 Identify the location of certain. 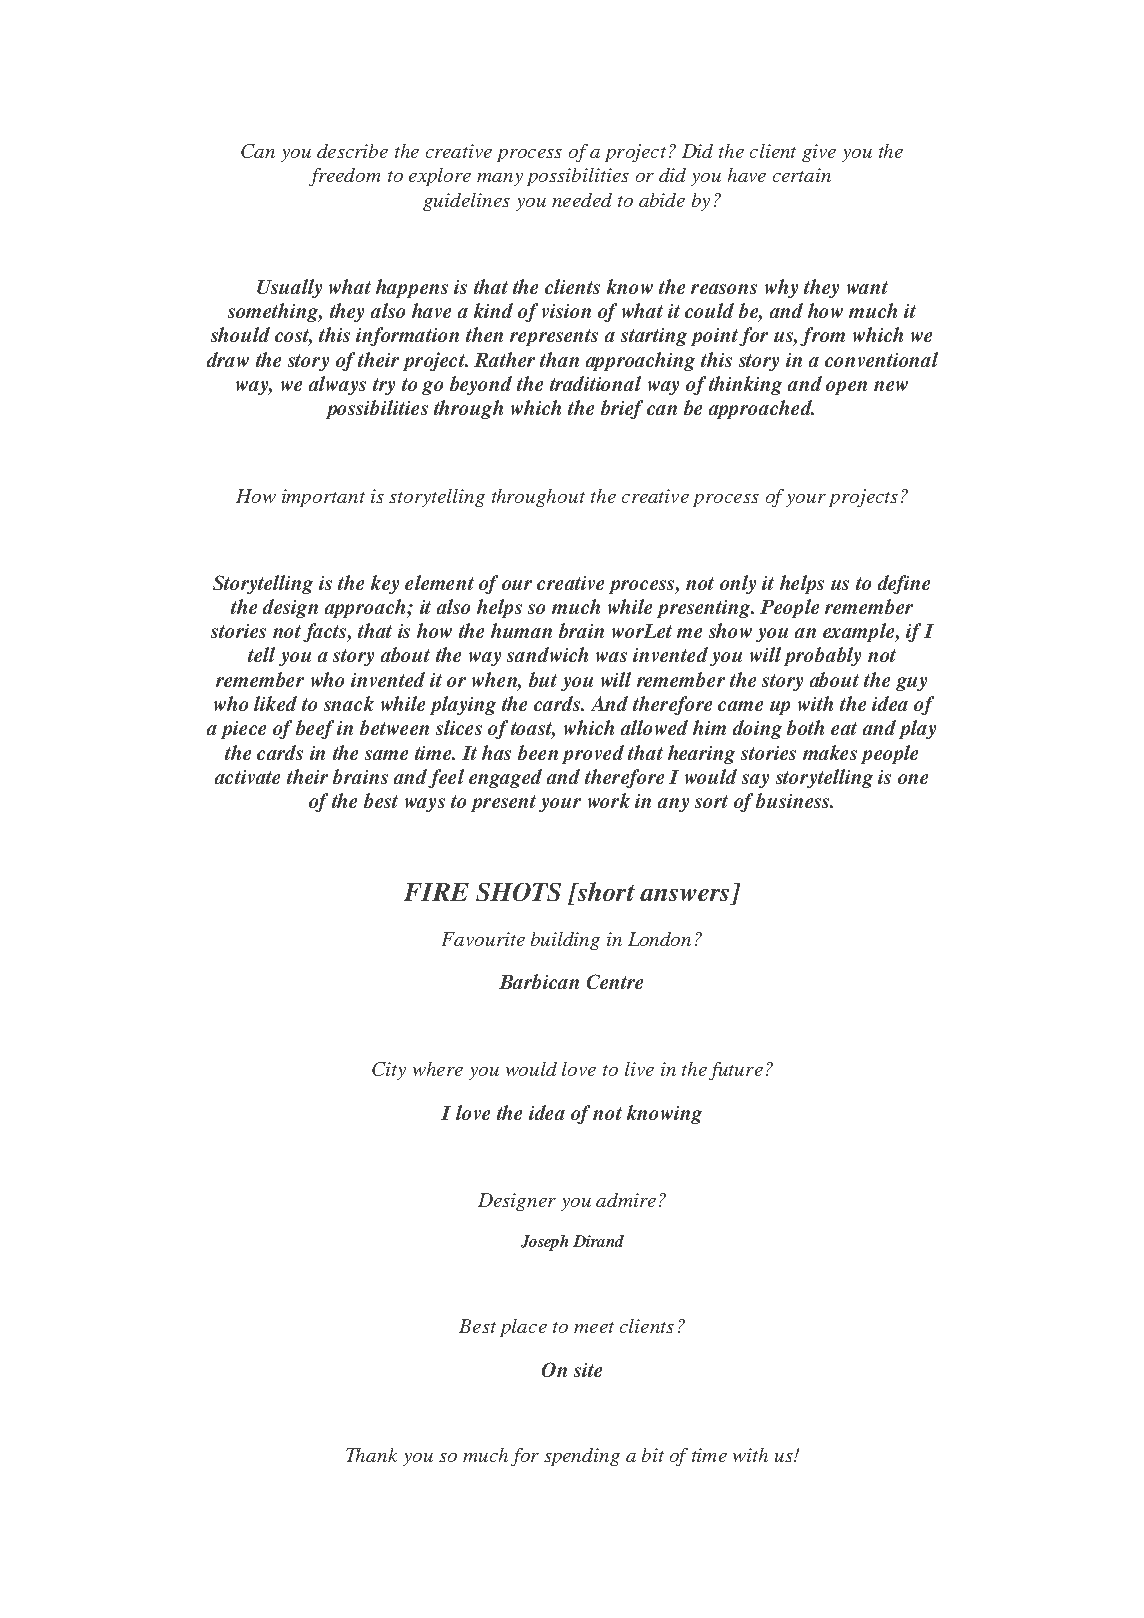
(802, 175).
